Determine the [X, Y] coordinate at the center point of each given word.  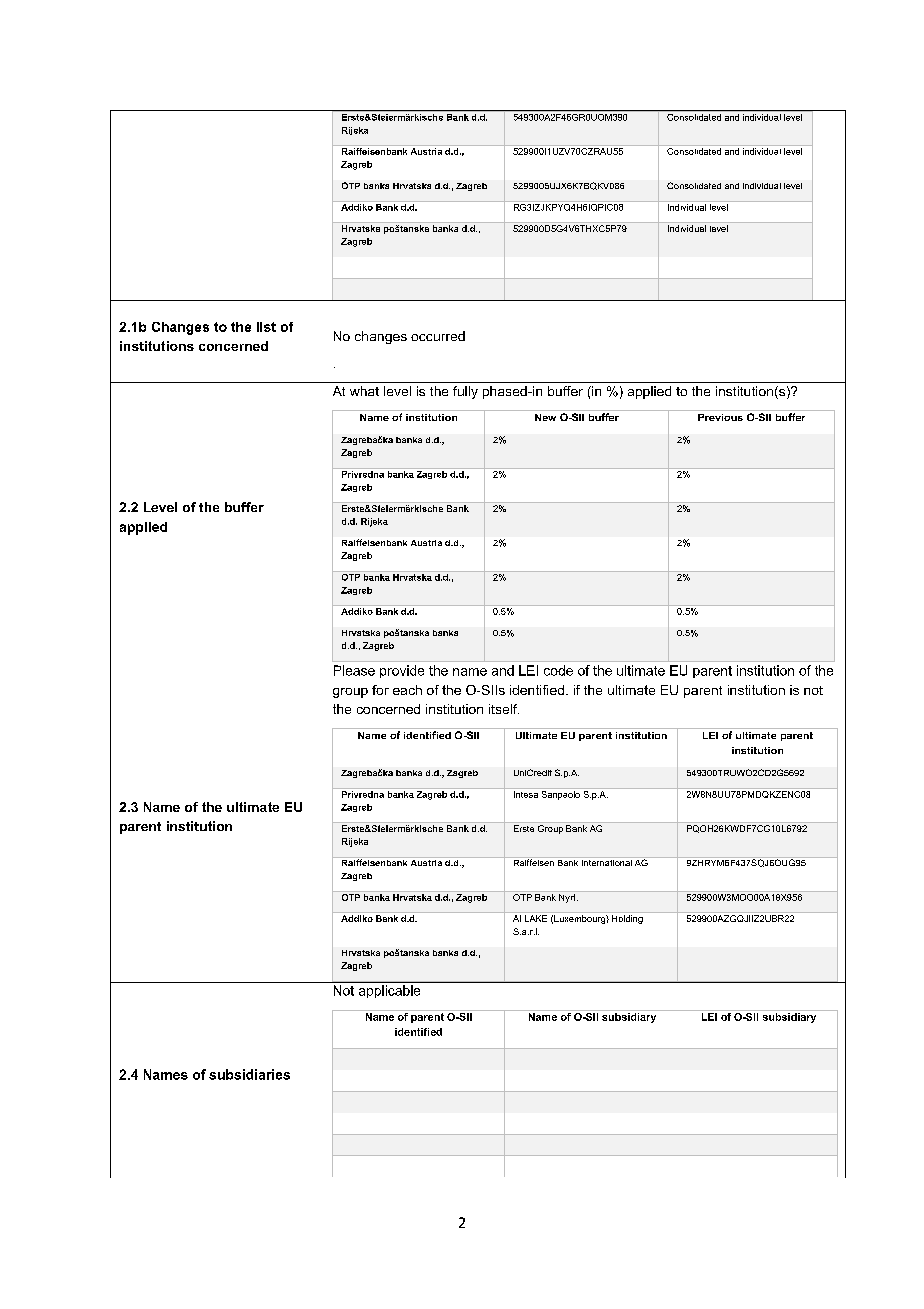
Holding [627, 919]
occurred [438, 336]
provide [402, 671]
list [266, 327]
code [558, 670]
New [545, 417]
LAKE [536, 918]
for [380, 690]
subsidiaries [249, 1074]
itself [504, 709]
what [364, 391]
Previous [720, 417]
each [407, 690]
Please [354, 670]
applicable [389, 991]
